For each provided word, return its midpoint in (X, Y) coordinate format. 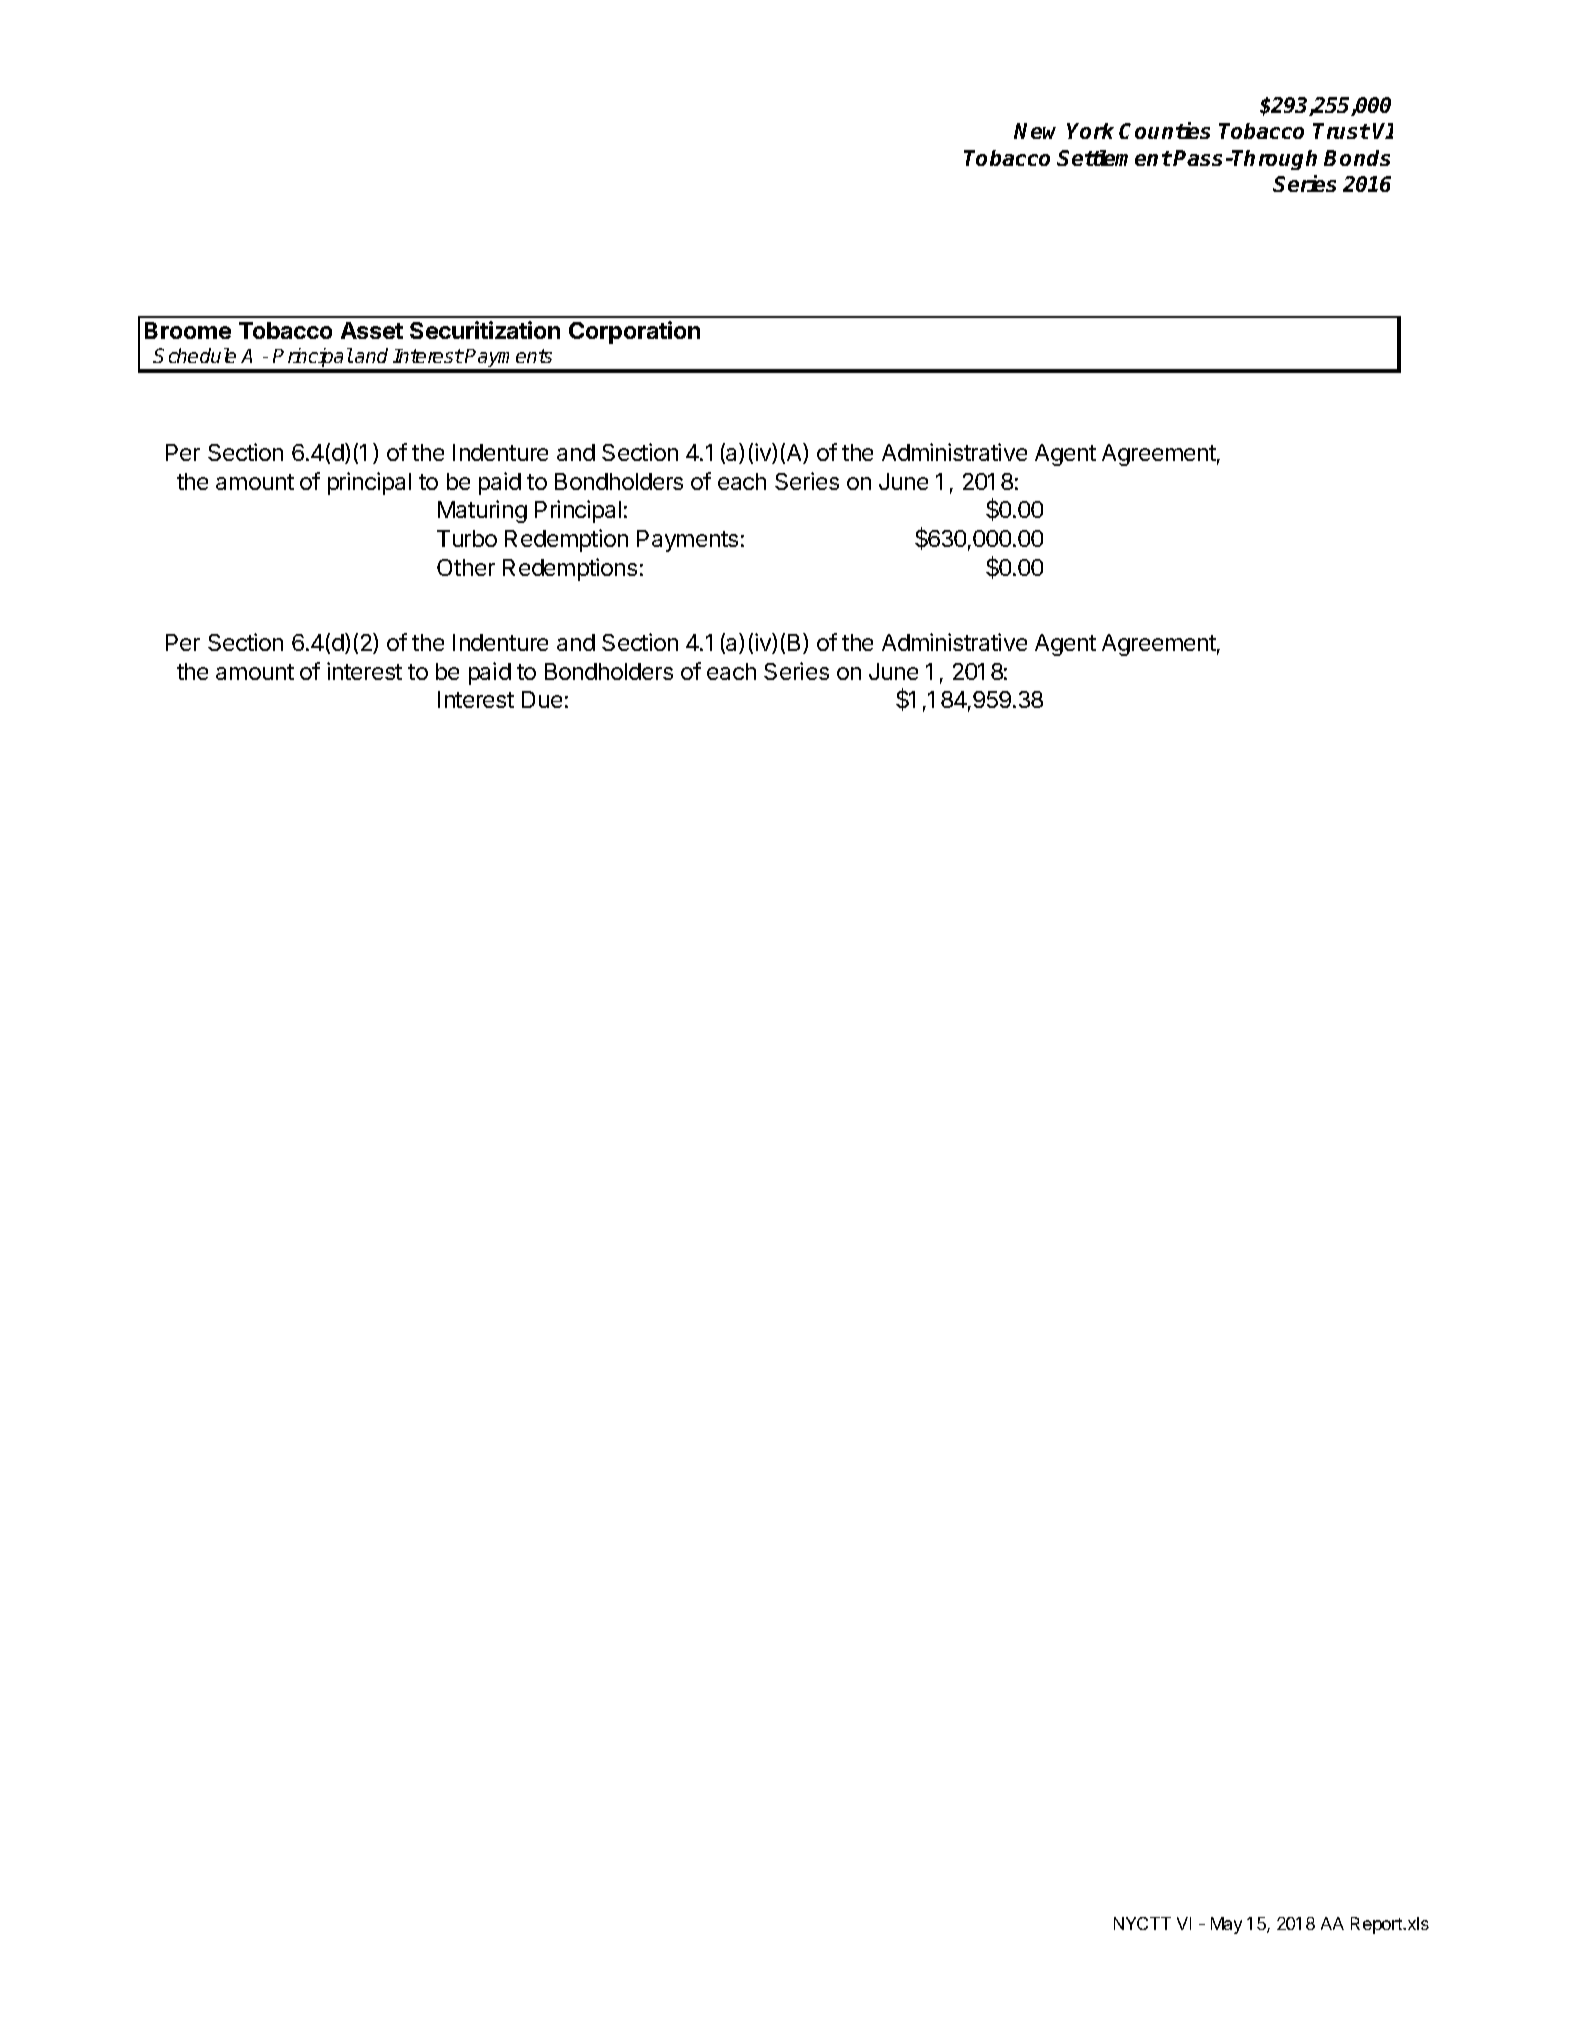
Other (466, 567)
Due (542, 699)
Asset (372, 330)
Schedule (194, 355)
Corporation (634, 332)
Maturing (482, 511)
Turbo (467, 538)
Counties (1164, 130)
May (1226, 1925)
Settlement (1114, 158)
